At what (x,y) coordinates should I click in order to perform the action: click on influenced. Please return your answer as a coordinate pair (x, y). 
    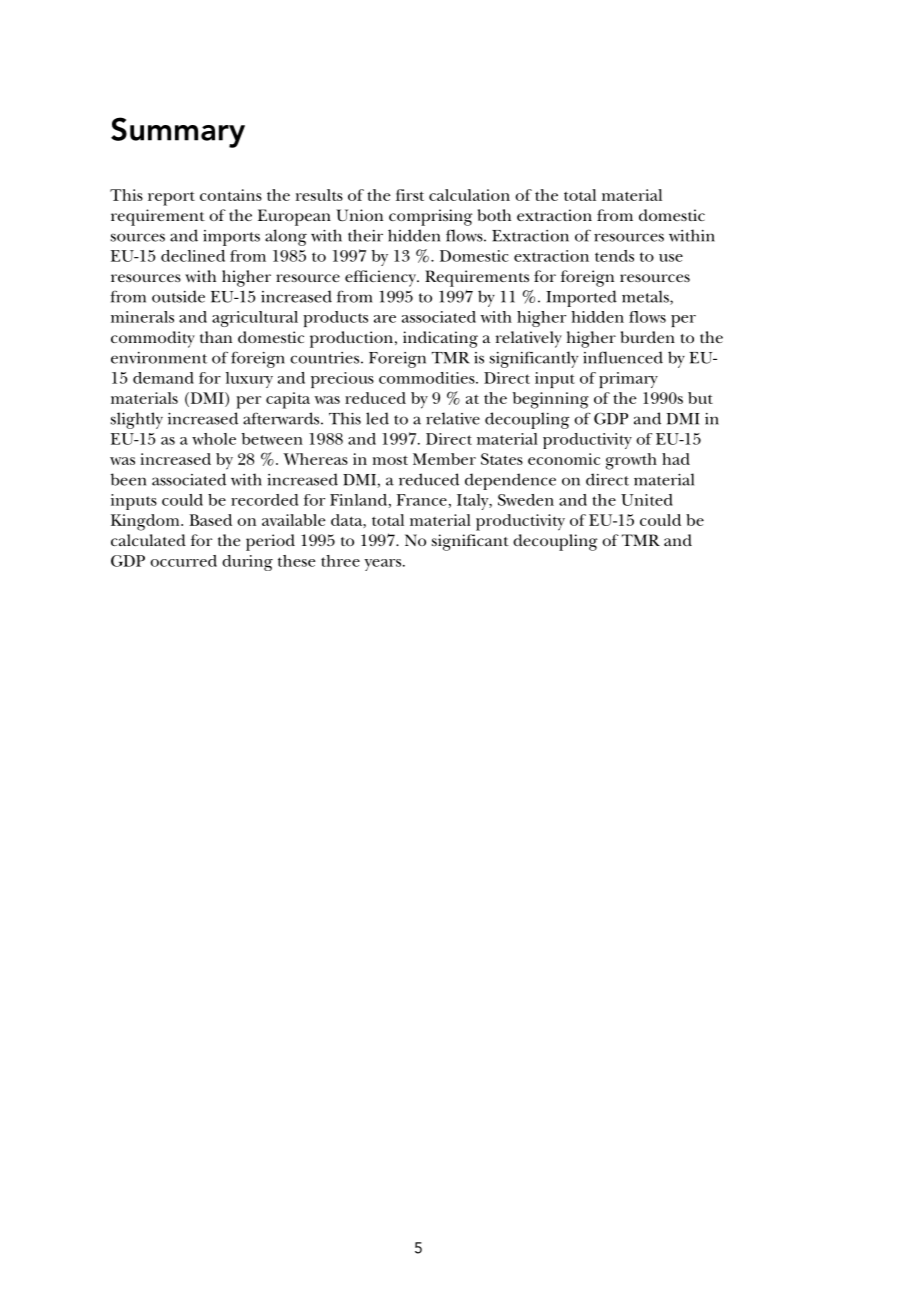
    Looking at the image, I should click on (623, 357).
